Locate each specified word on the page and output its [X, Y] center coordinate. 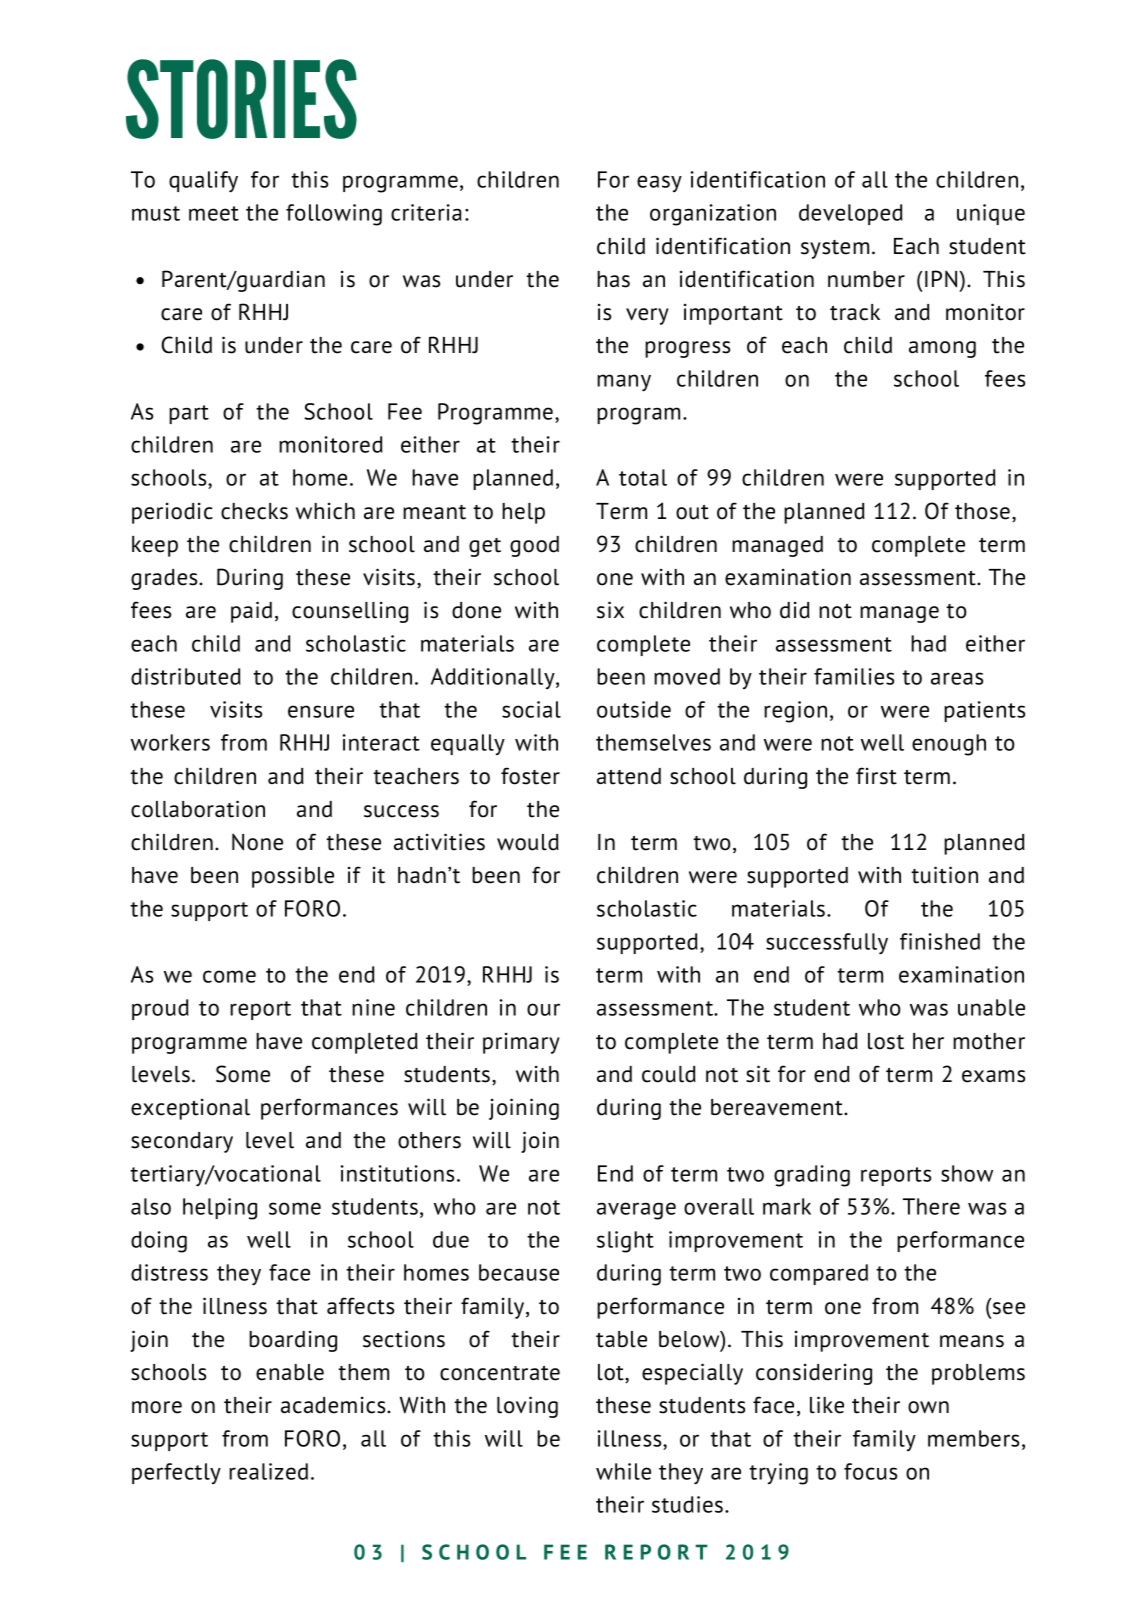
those [982, 511]
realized [268, 1471]
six [610, 610]
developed [851, 214]
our [543, 1009]
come [229, 976]
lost [886, 1041]
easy [659, 183]
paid [251, 612]
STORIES [241, 99]
